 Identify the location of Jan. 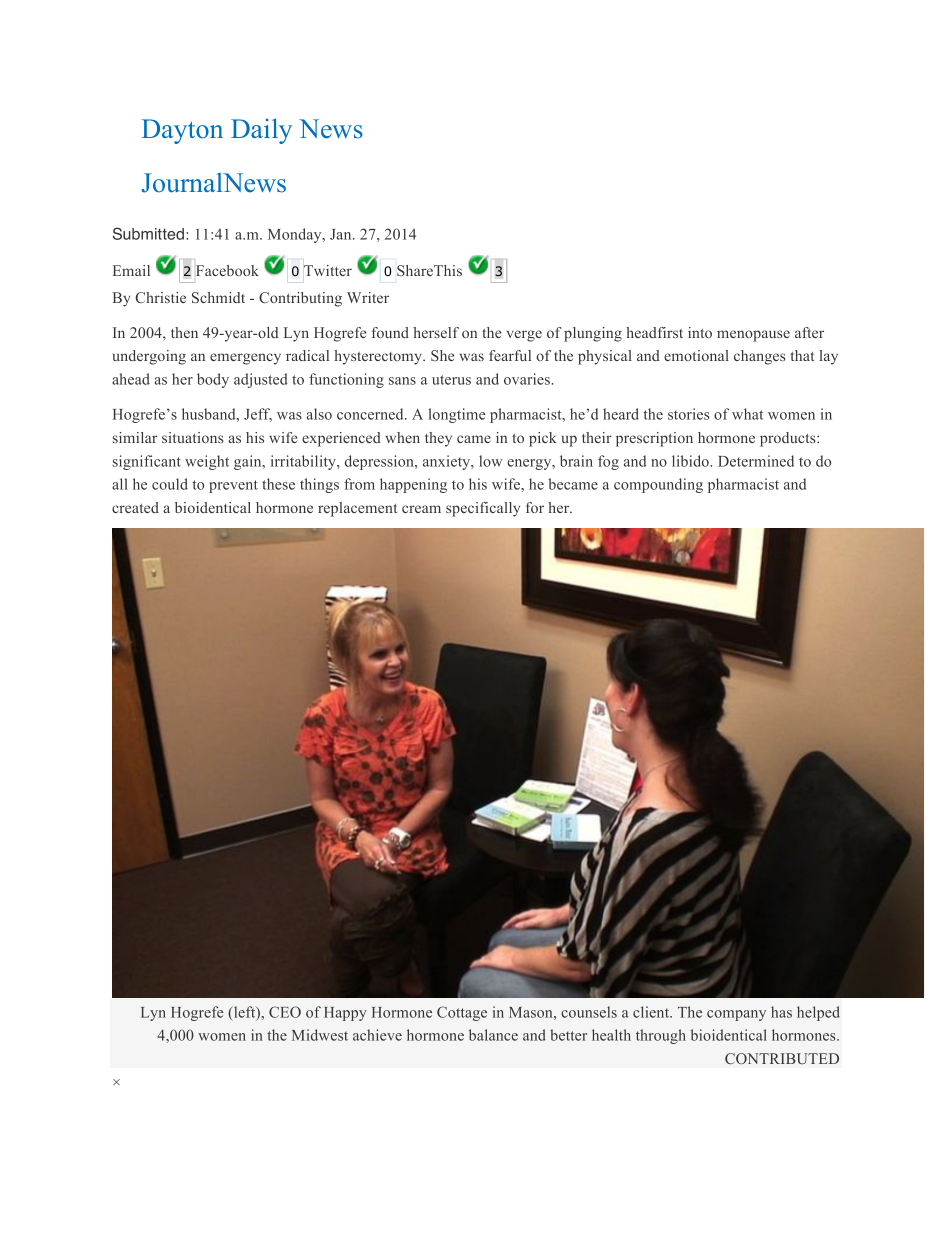
(342, 234).
